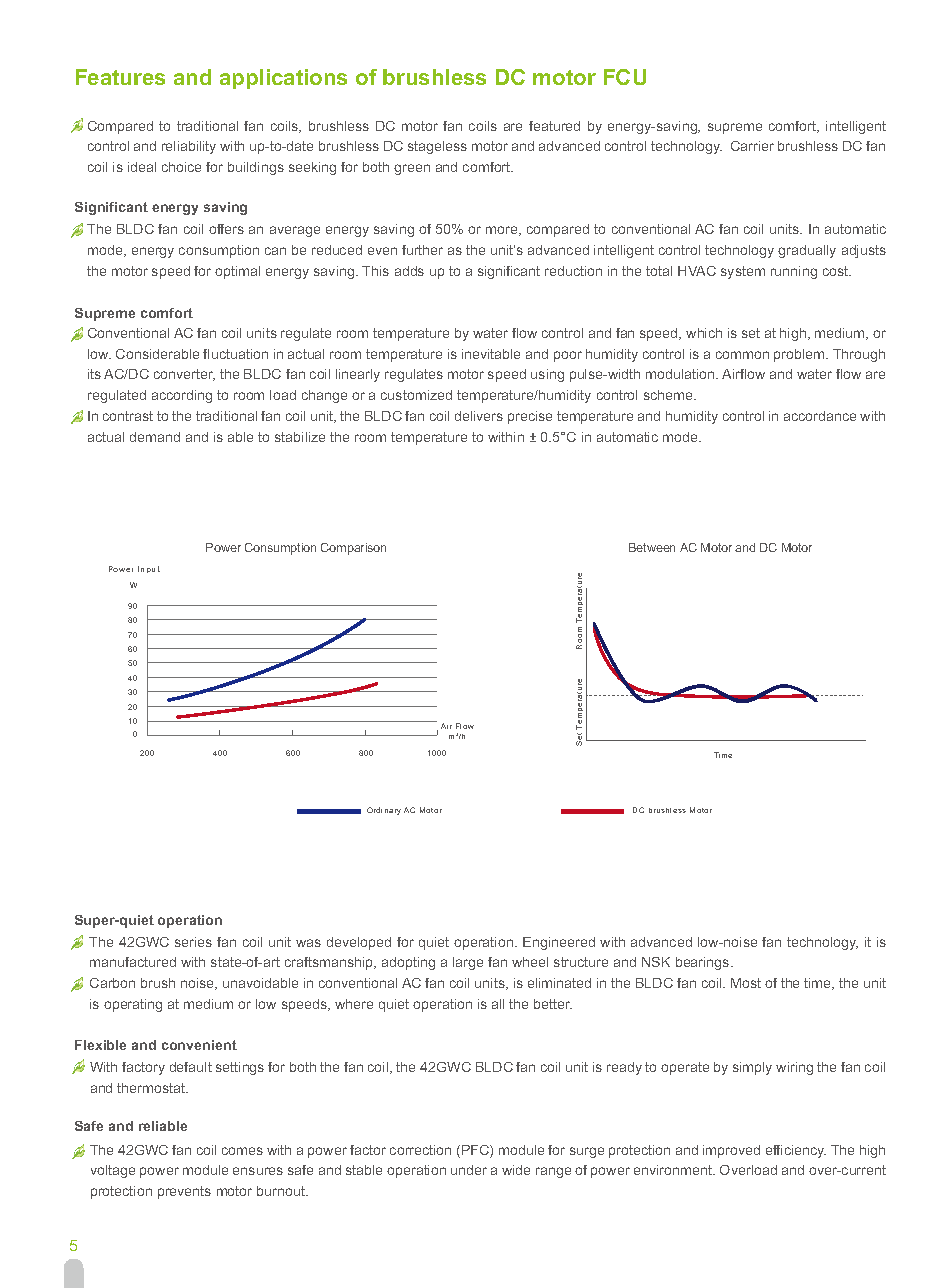 This screenshot has height=1288, width=949. Describe the element at coordinates (652, 547) in the screenshot. I see `Between` at that location.
